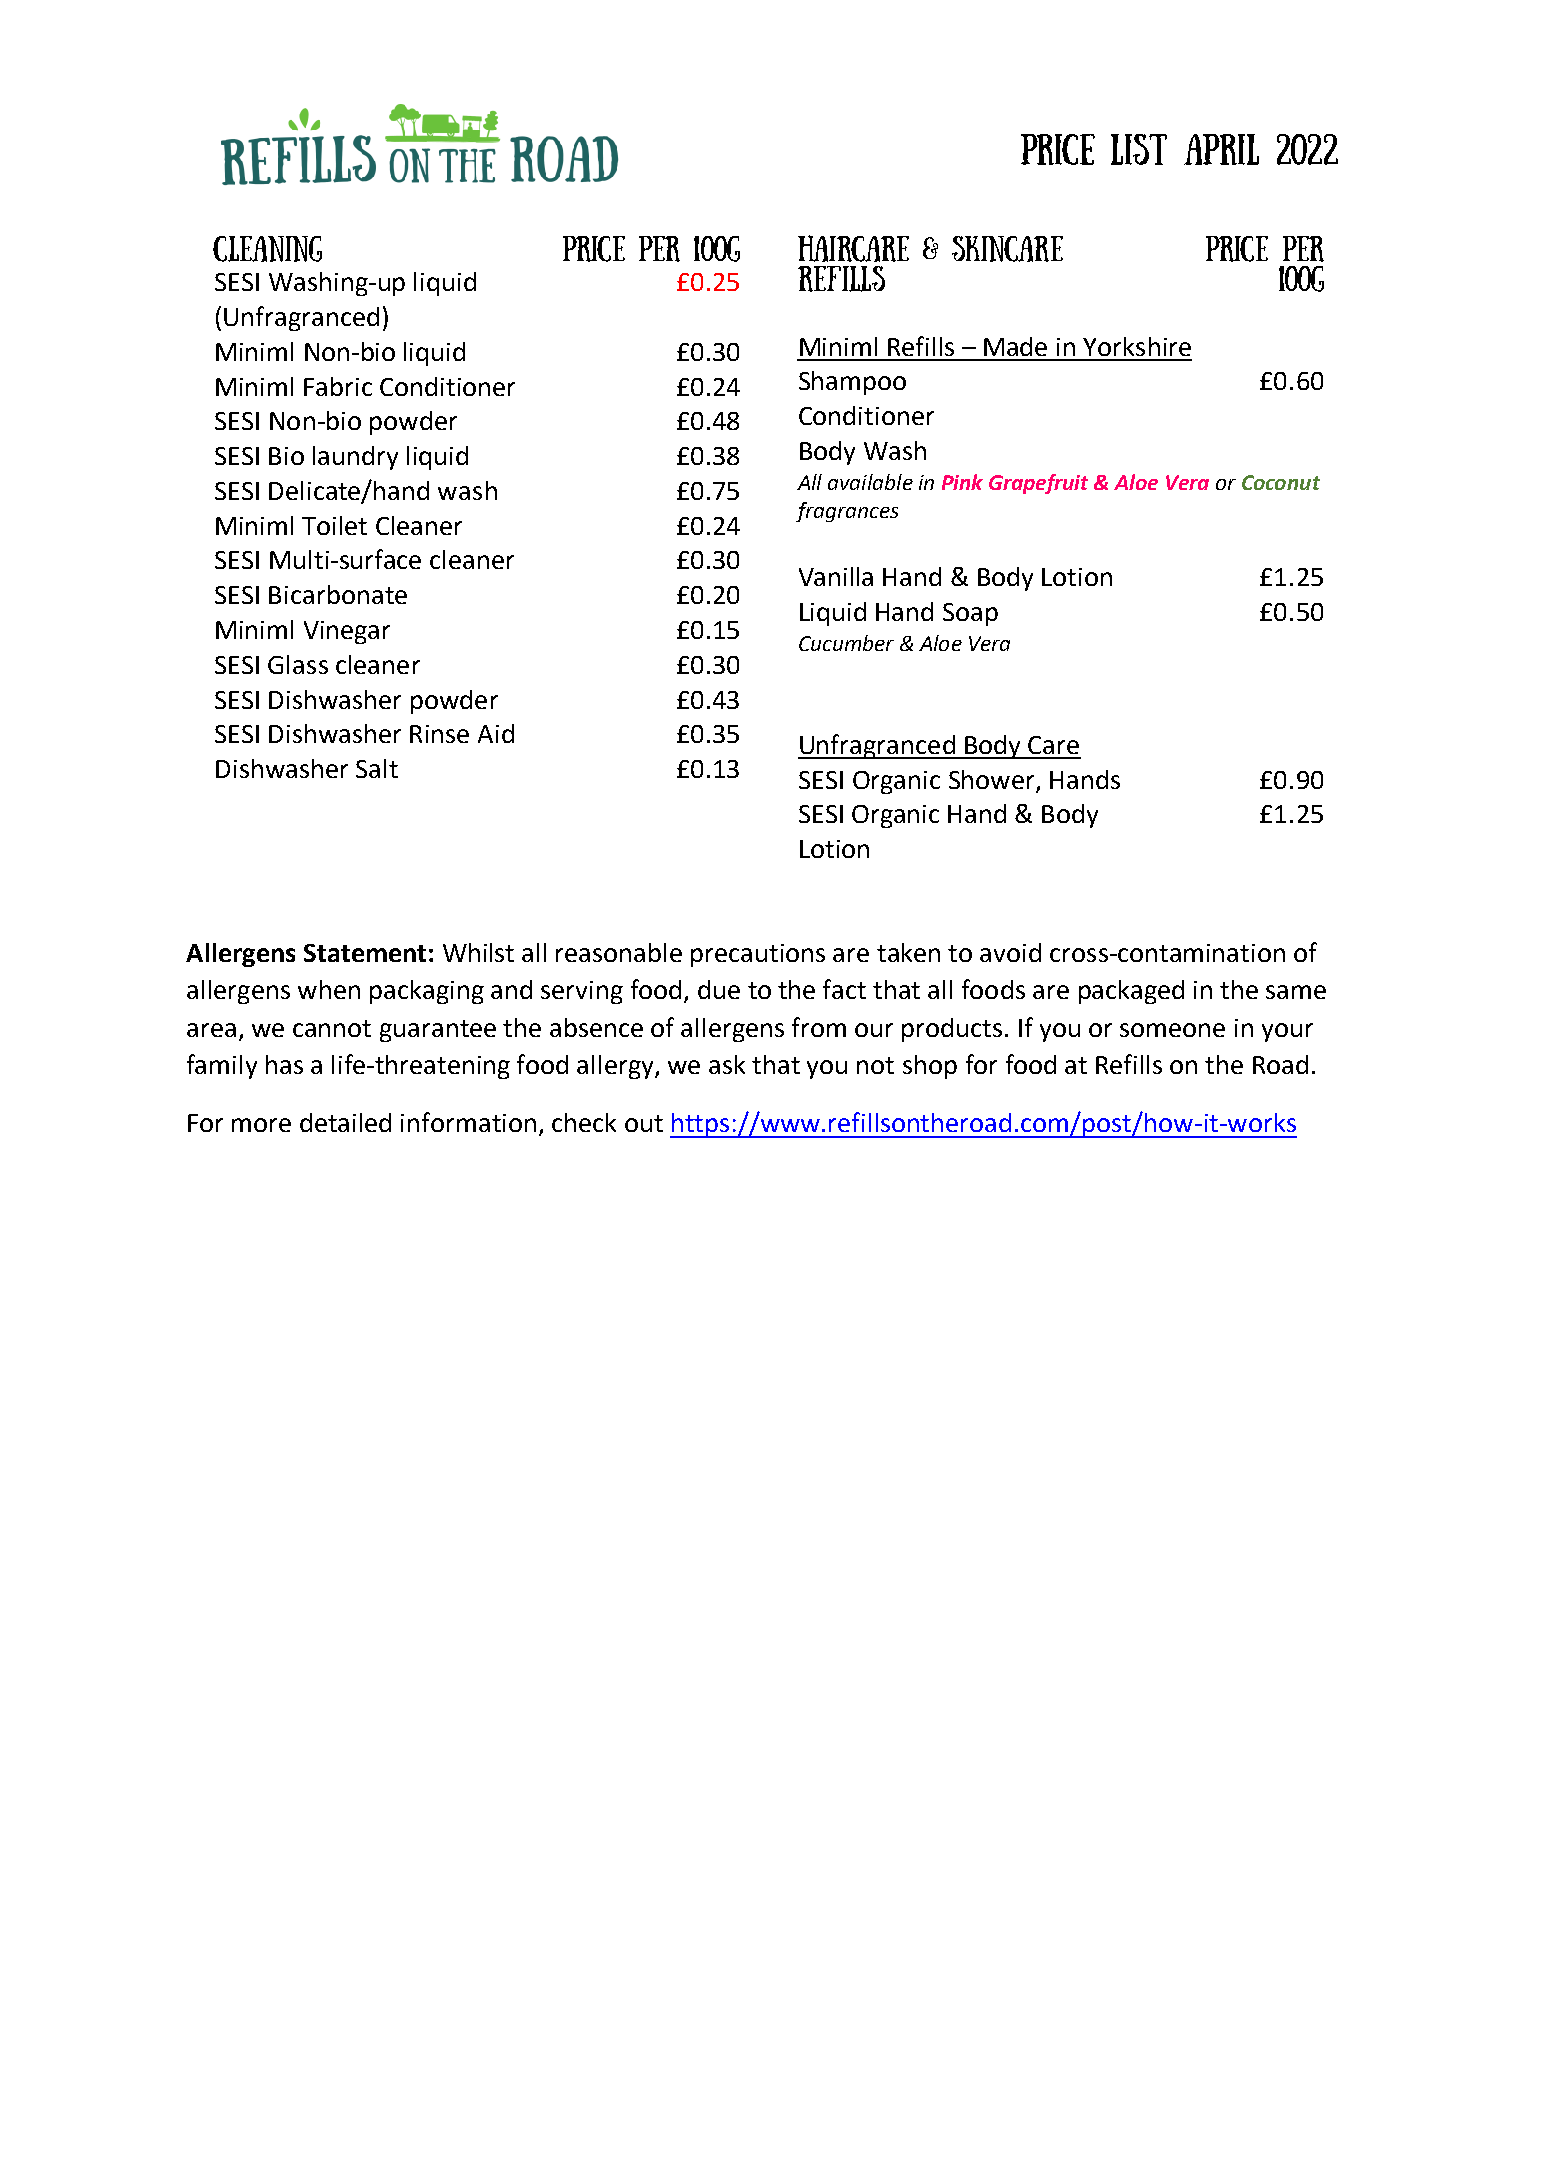  Describe the element at coordinates (1139, 149) in the document. I see `List` at that location.
